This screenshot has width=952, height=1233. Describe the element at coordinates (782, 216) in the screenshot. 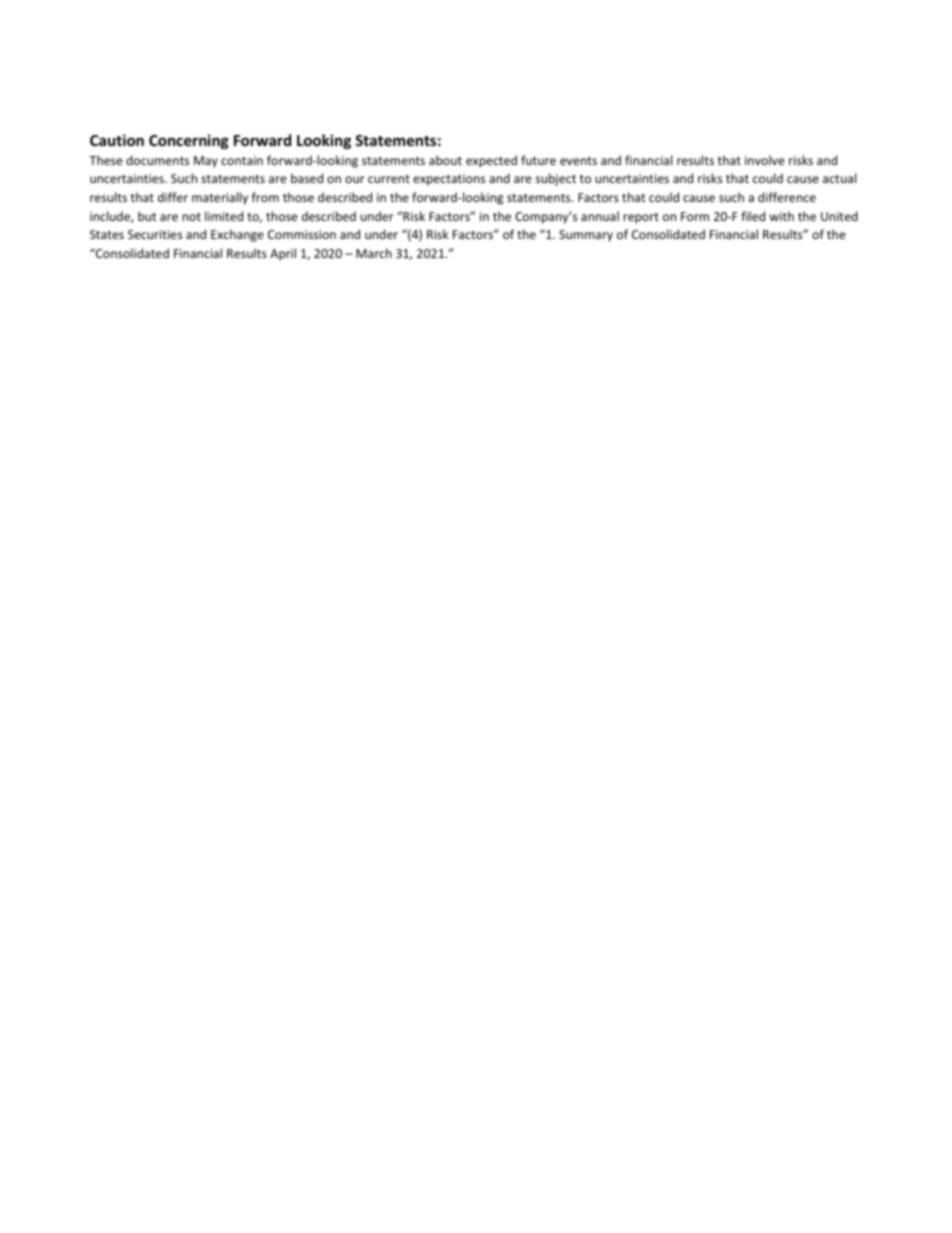

I see `with` at that location.
